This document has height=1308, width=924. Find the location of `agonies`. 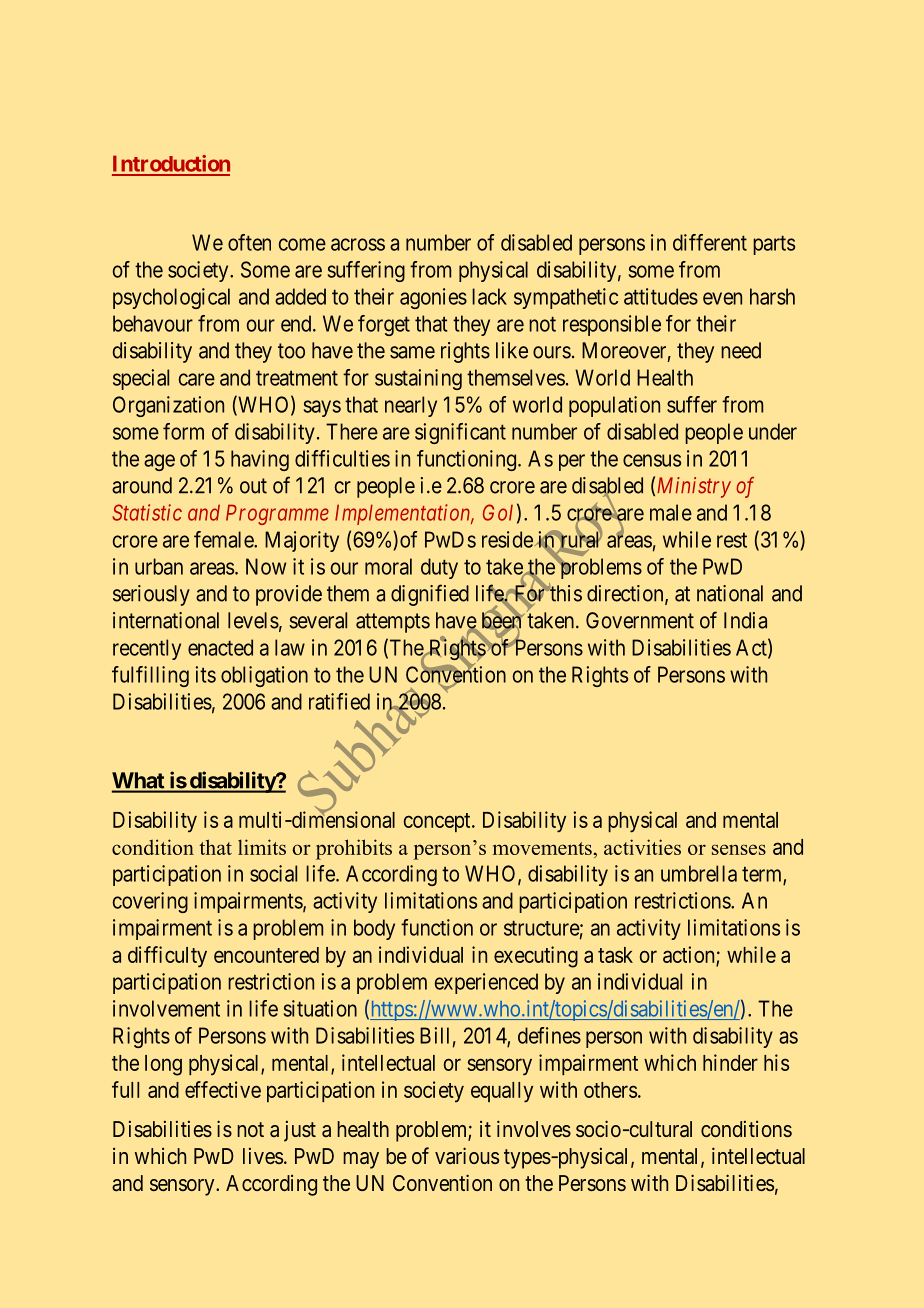

agonies is located at coordinates (433, 298).
